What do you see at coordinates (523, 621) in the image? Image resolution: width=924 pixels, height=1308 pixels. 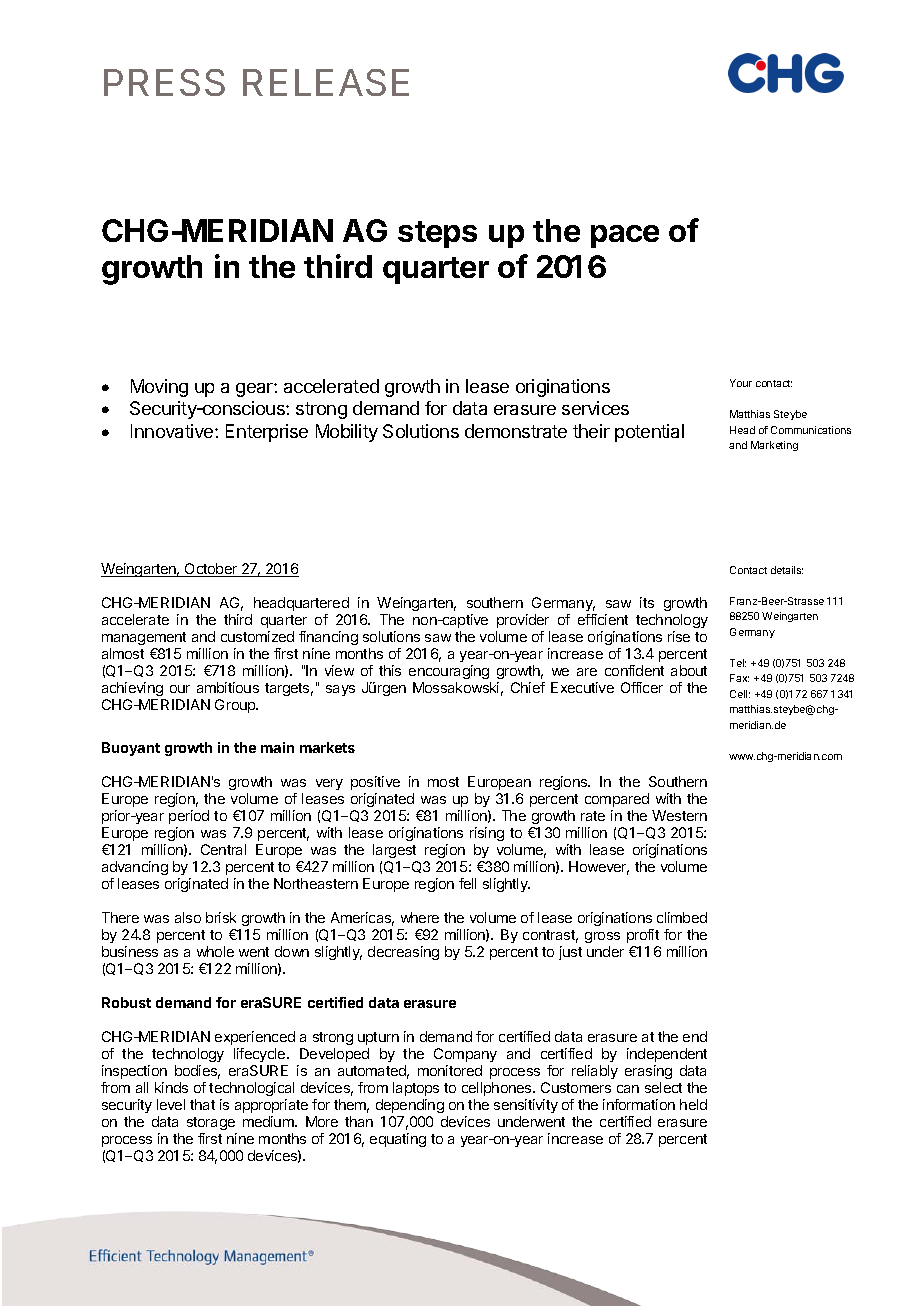 I see `provider` at bounding box center [523, 621].
